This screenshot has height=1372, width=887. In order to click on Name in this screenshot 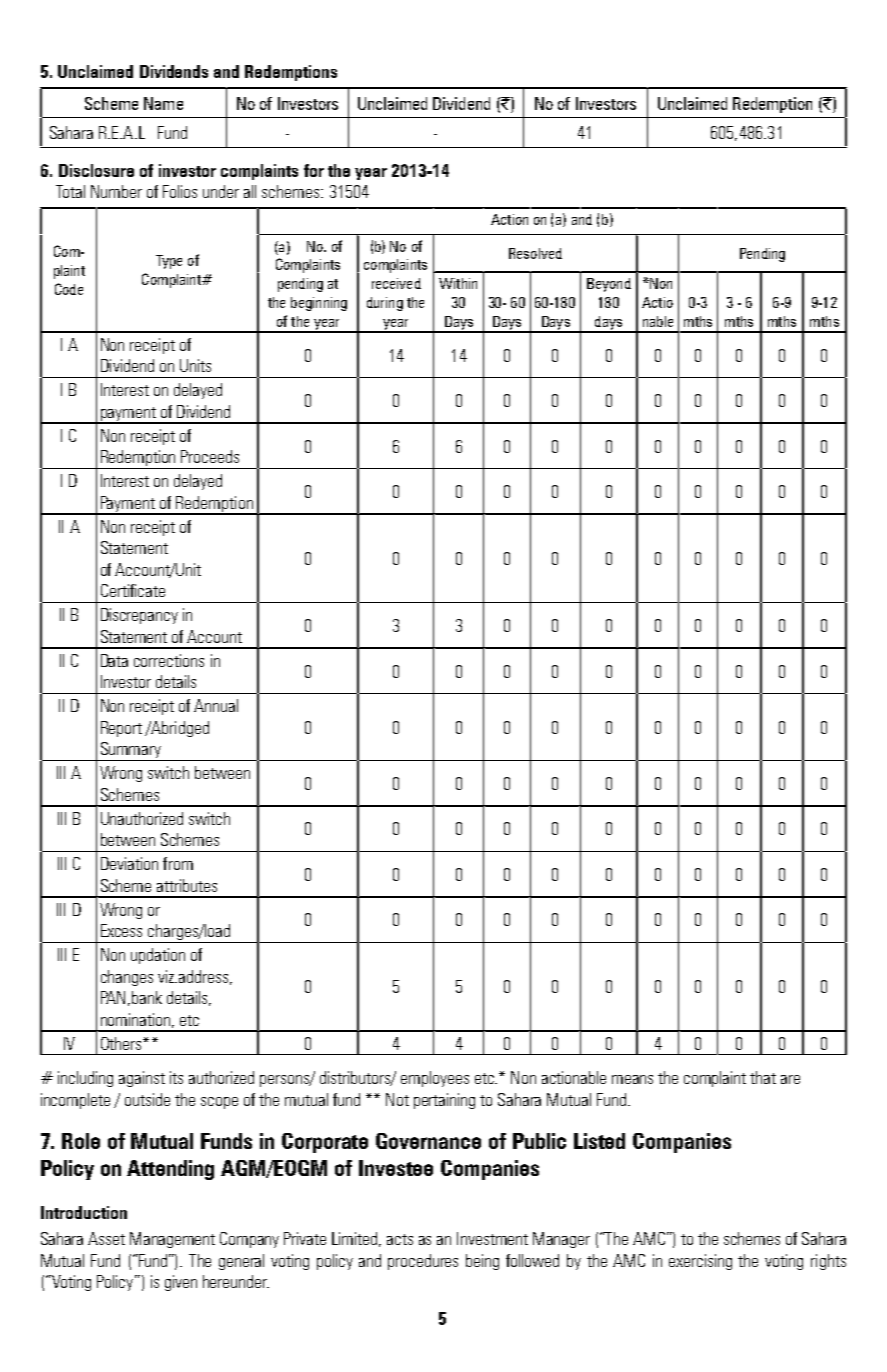, I will do `click(163, 103)`.
